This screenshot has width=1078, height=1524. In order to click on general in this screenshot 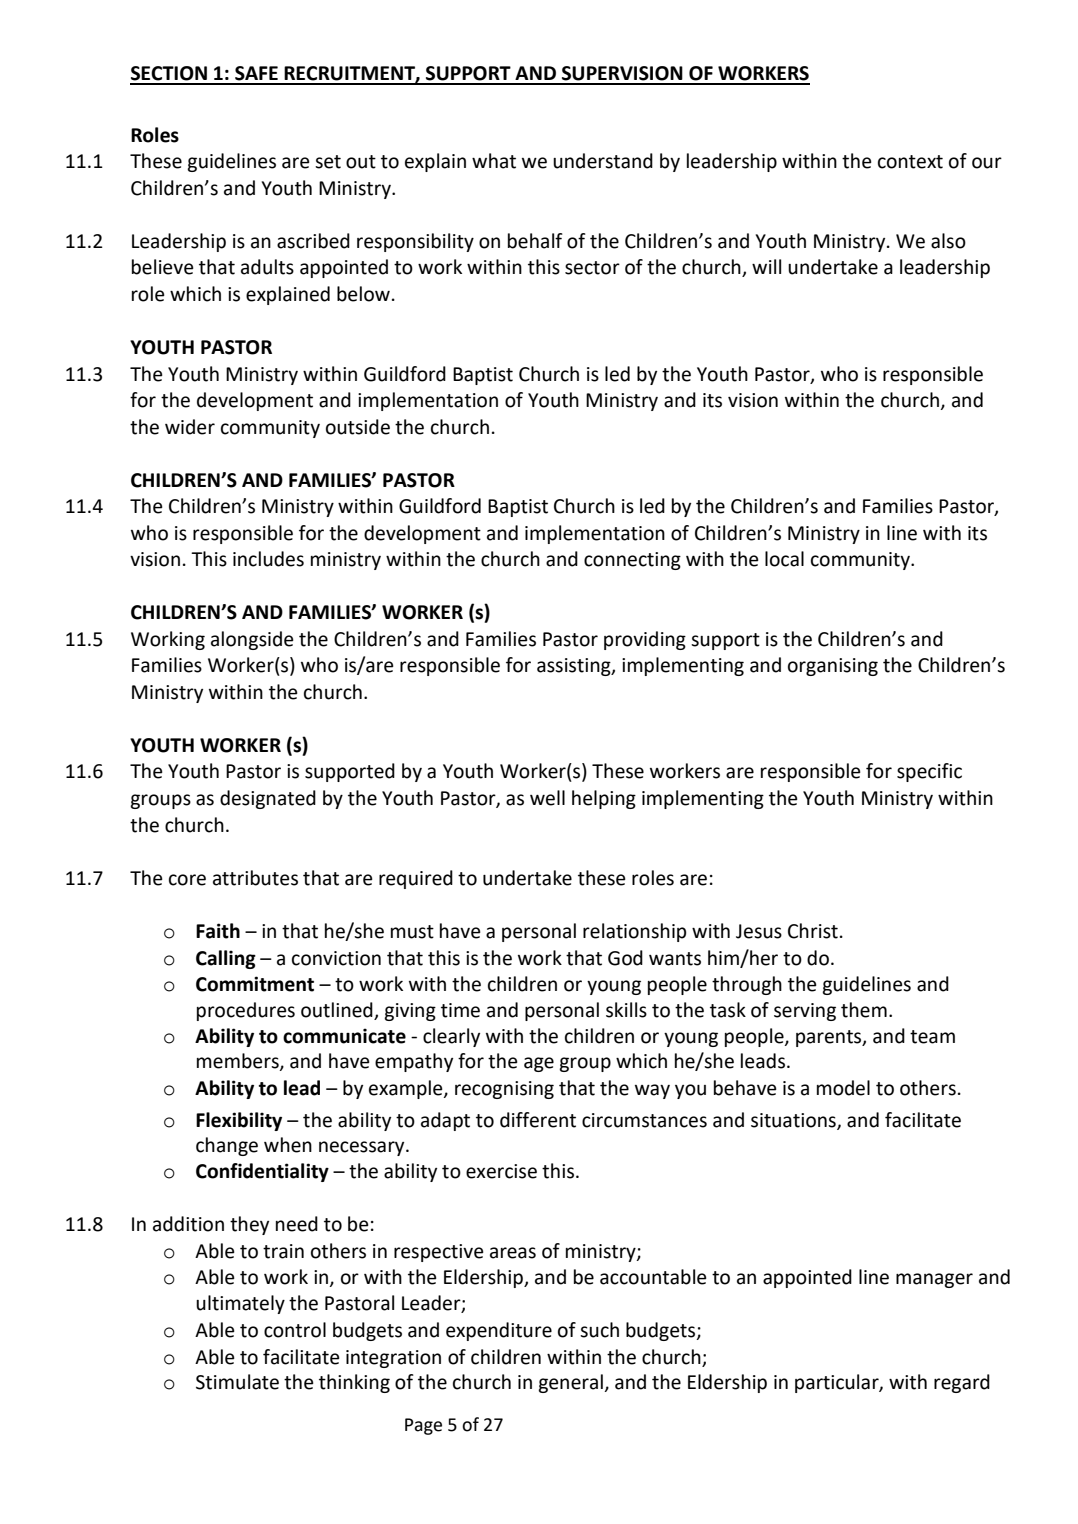, I will do `click(571, 1383)`.
